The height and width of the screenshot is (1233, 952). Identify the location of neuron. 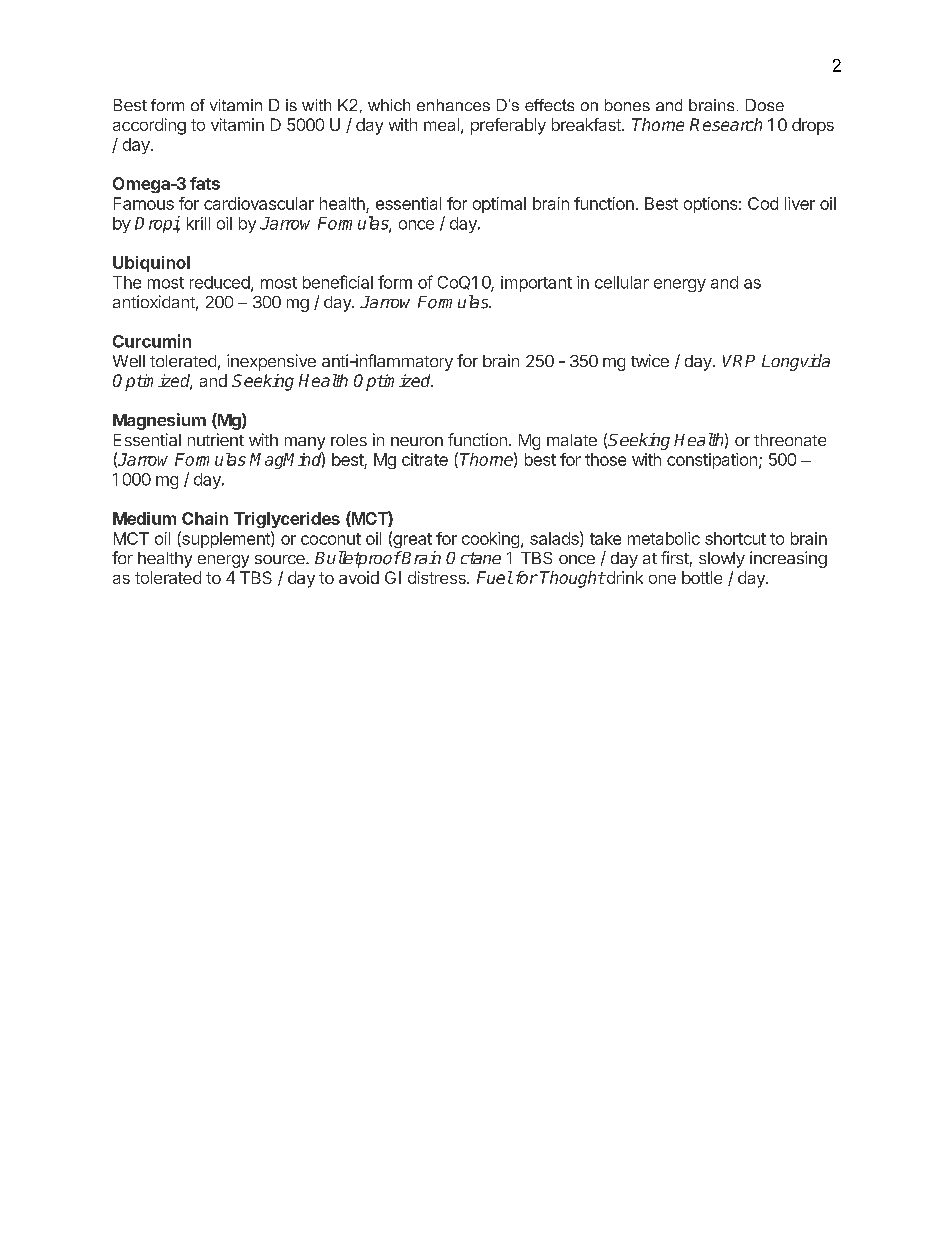
(417, 441).
